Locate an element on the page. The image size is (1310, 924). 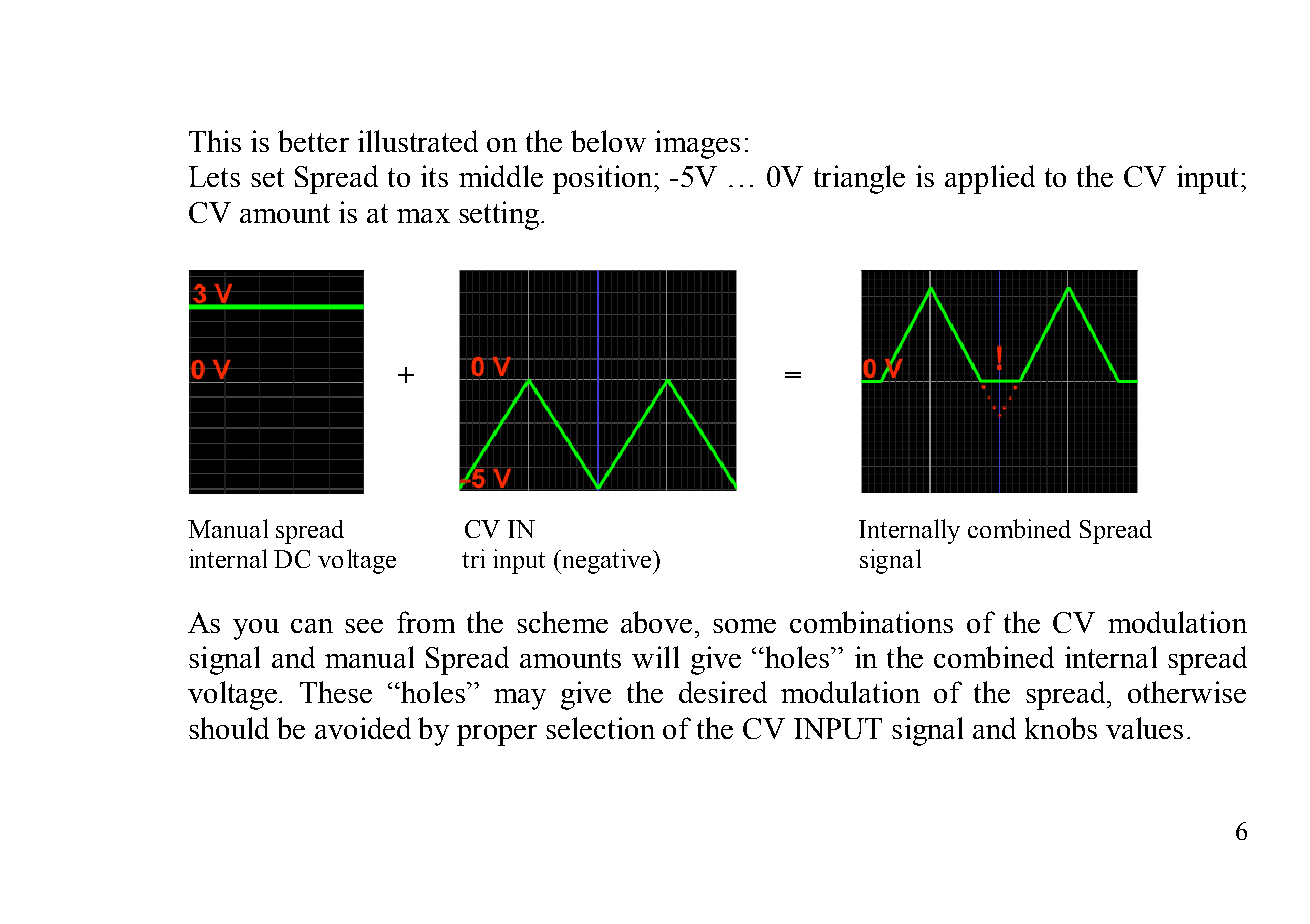
better is located at coordinates (313, 141).
